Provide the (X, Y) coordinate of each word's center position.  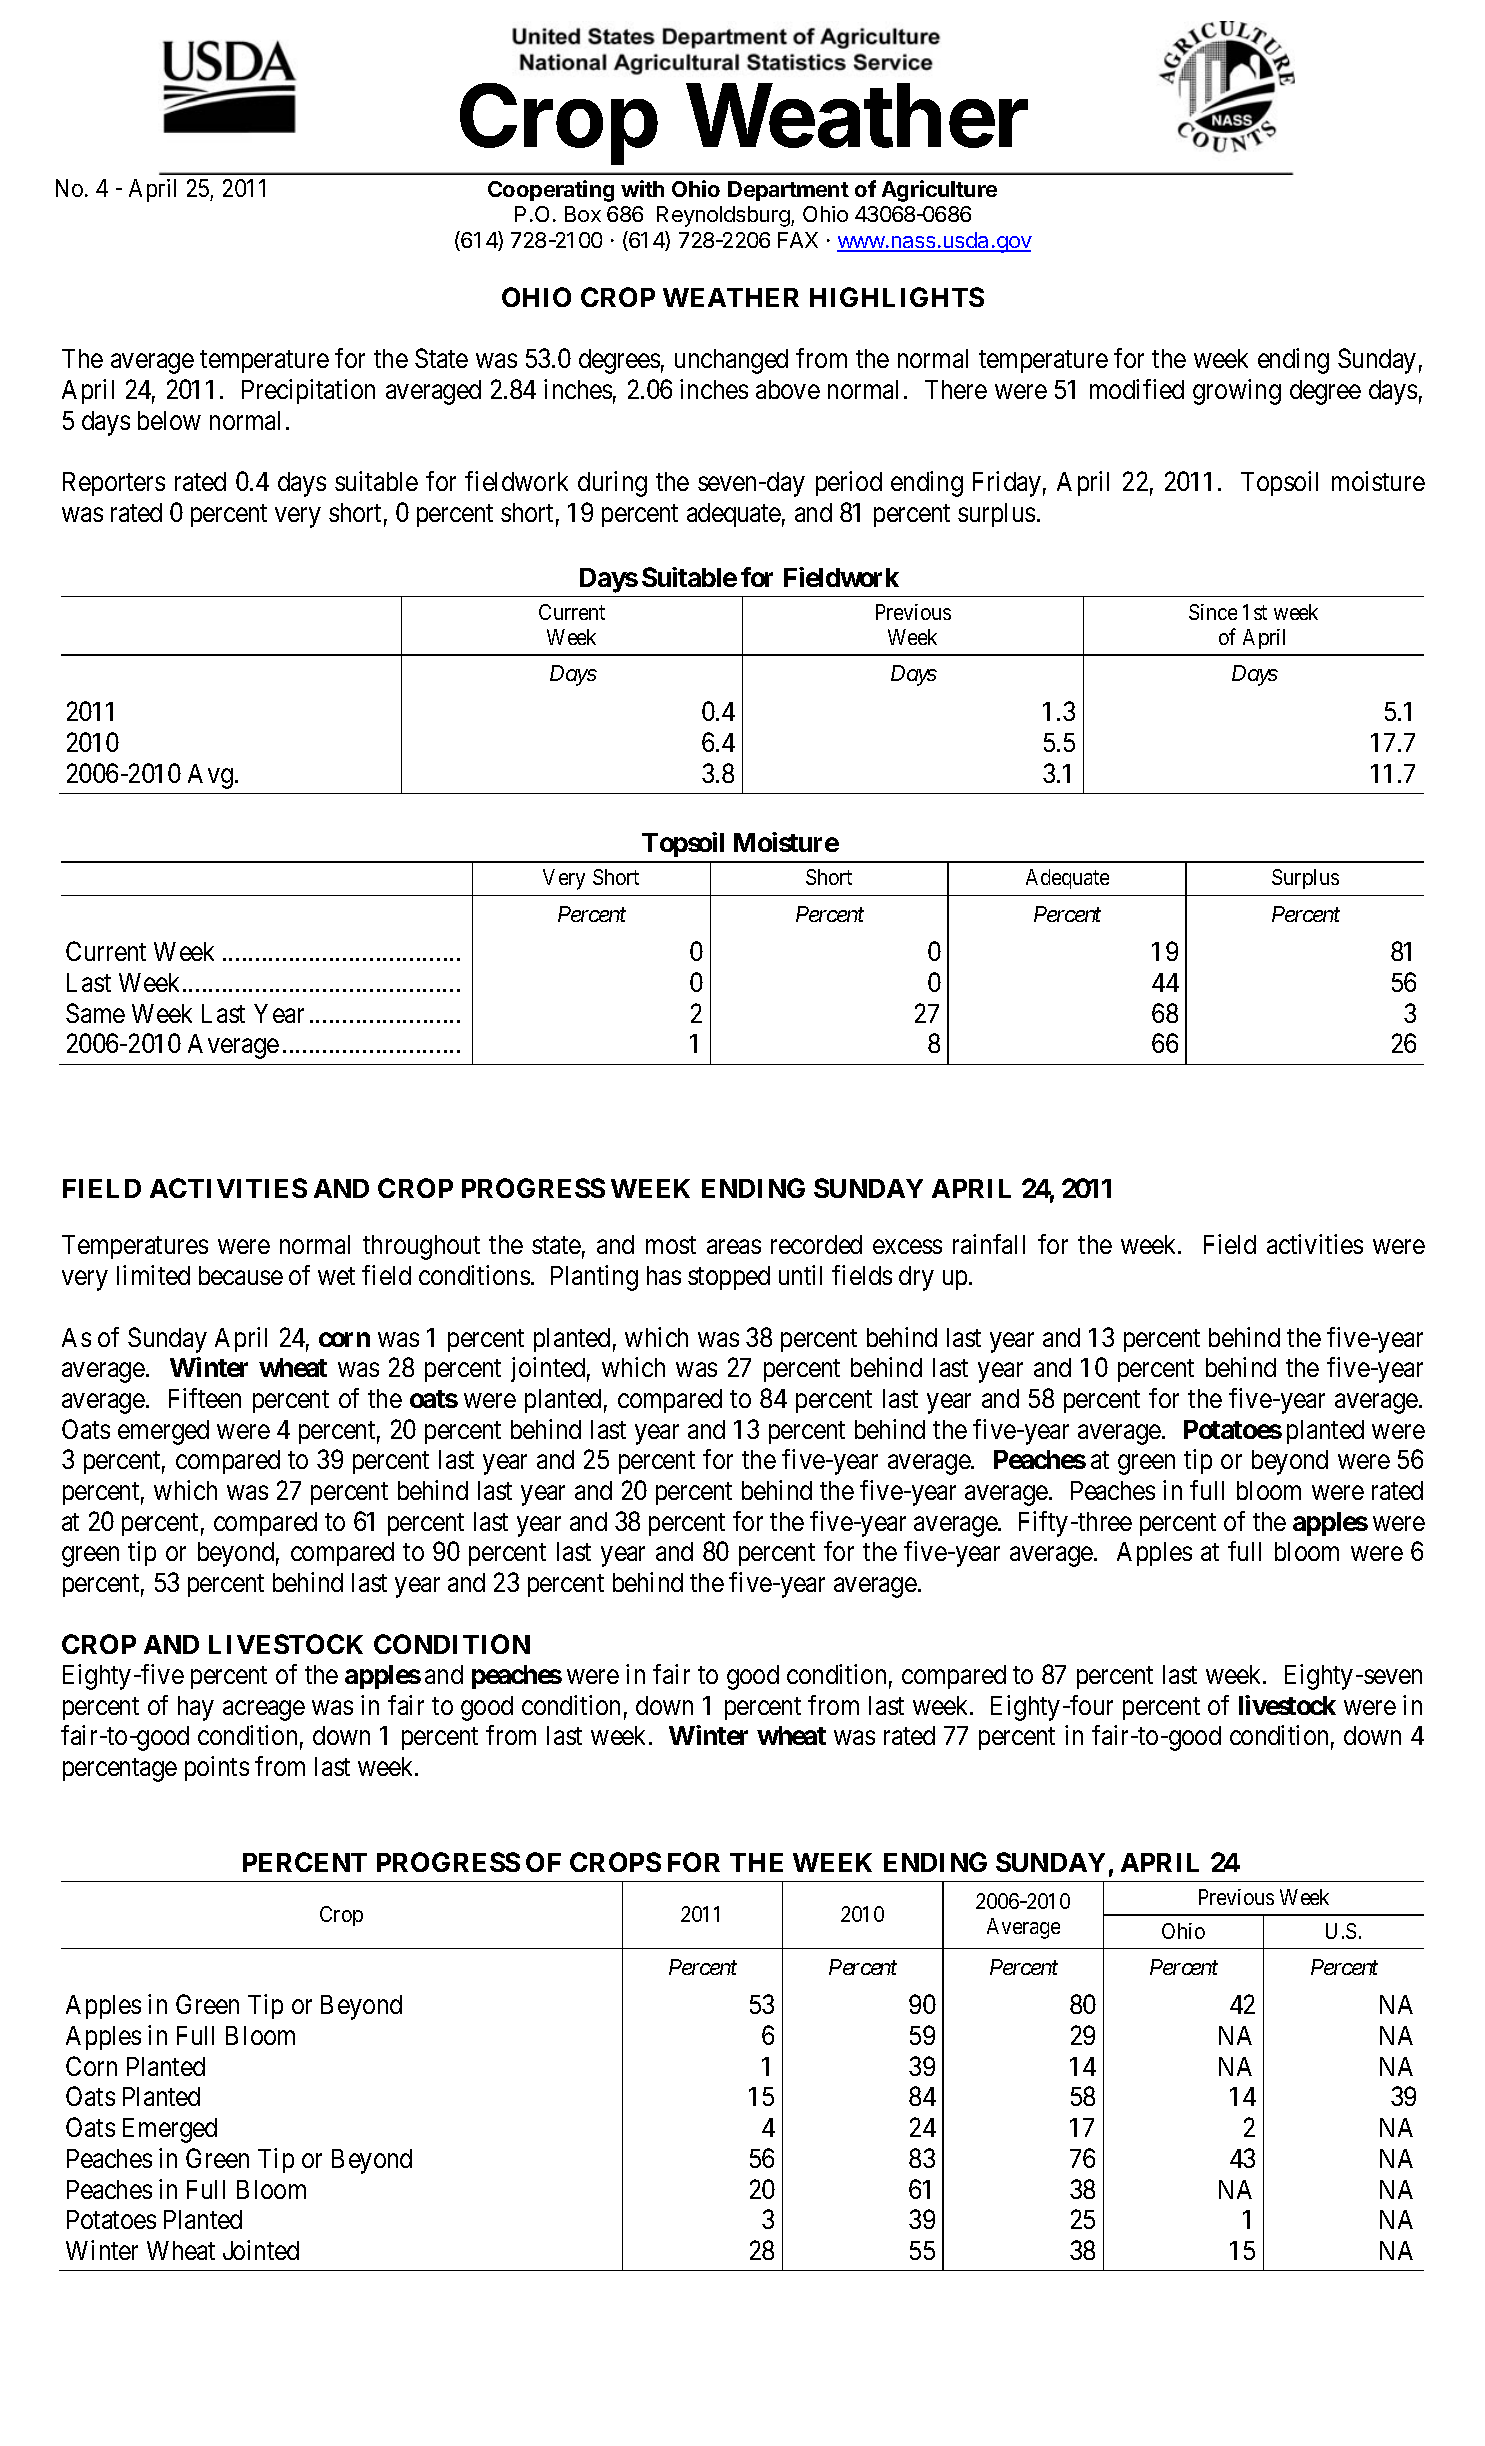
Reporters (114, 484)
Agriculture (939, 191)
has (664, 1275)
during (612, 484)
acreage (264, 1711)
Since (1213, 612)
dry (916, 1278)
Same (95, 1013)
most (671, 1245)
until (800, 1275)
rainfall (989, 1244)
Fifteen (205, 1398)
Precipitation (308, 391)
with (642, 188)
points (217, 1768)
